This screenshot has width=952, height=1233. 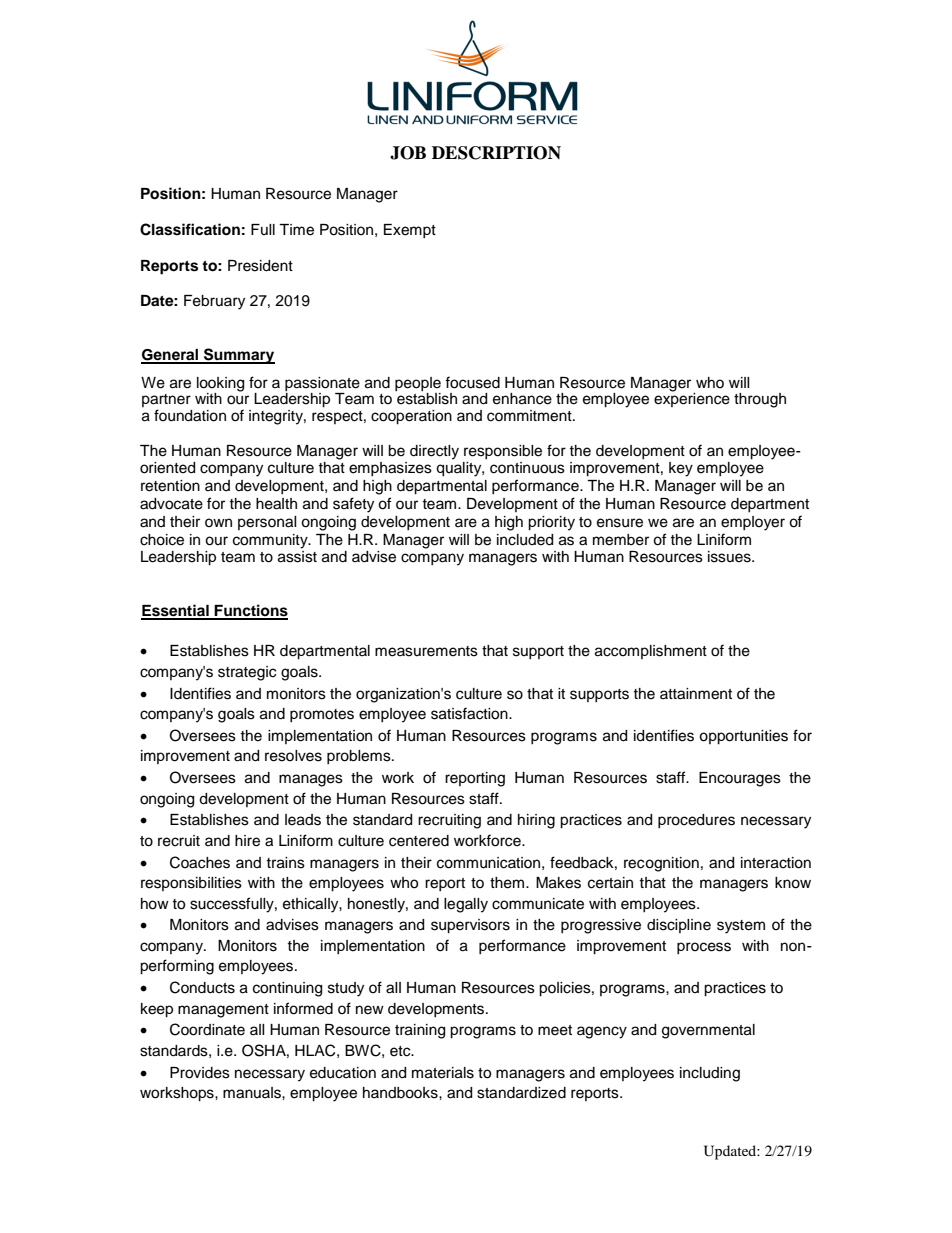 I want to click on experience, so click(x=692, y=399).
